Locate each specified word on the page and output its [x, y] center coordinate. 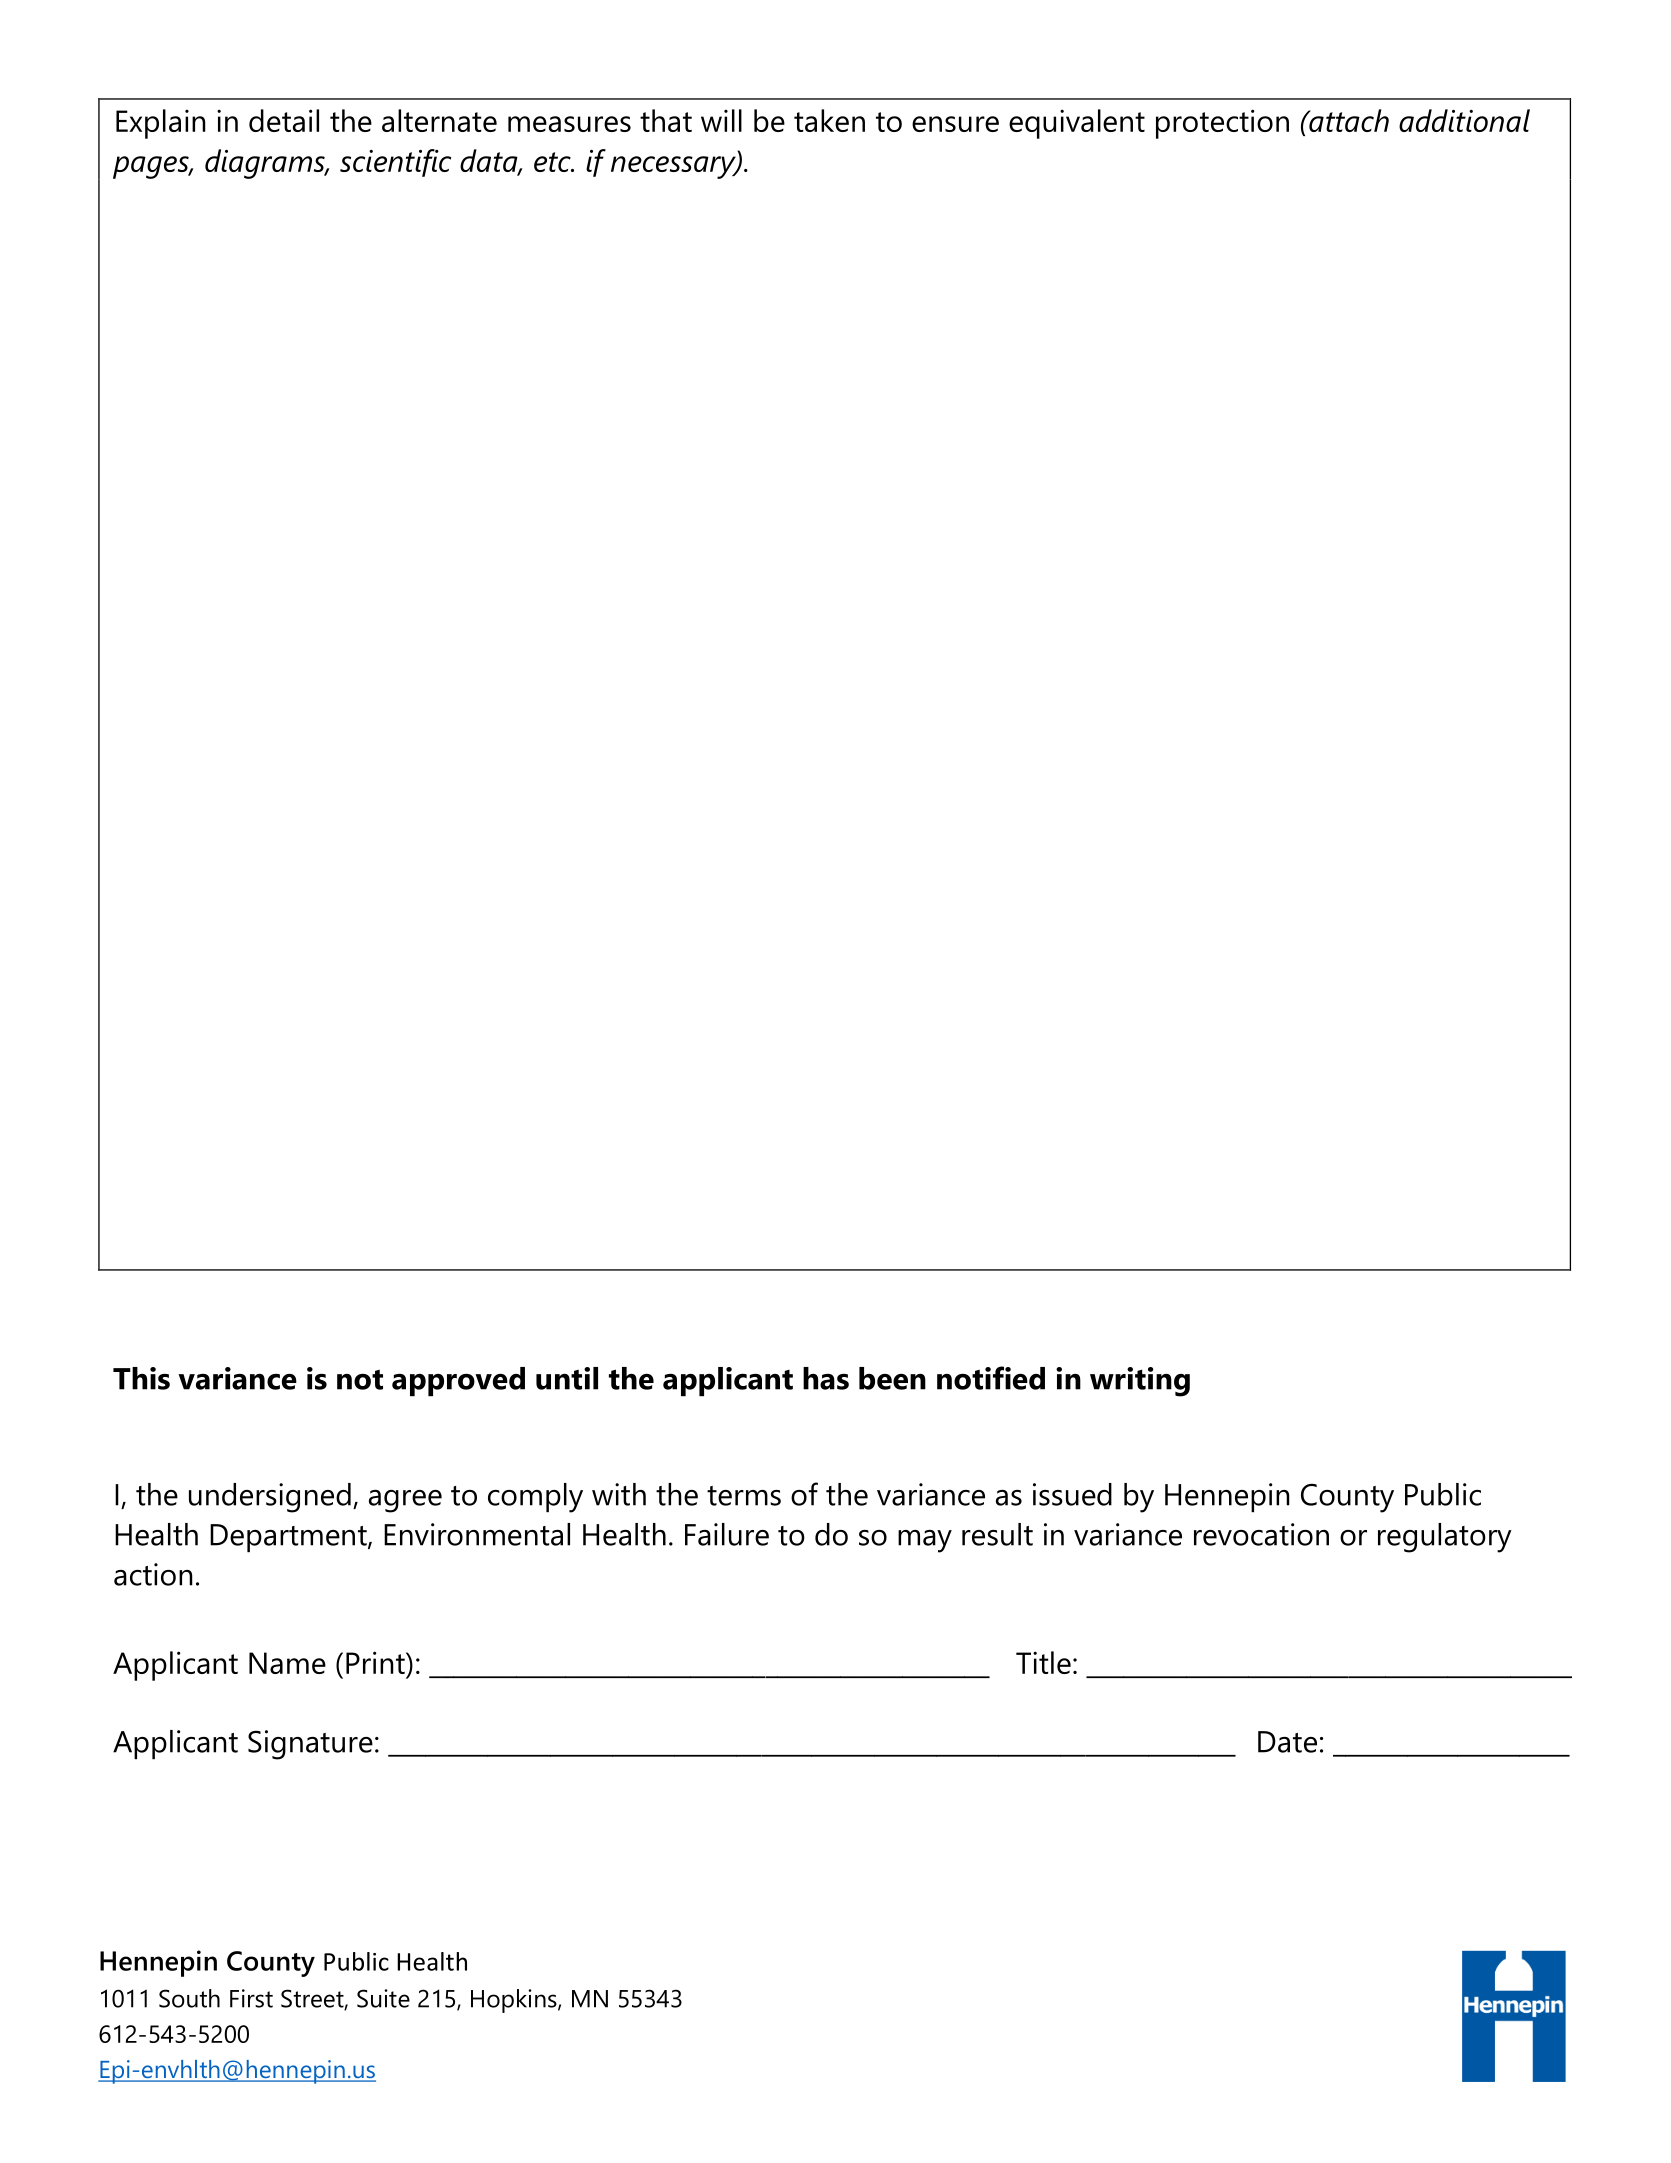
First [251, 1998]
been [892, 1378]
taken [829, 120]
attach [1348, 120]
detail [284, 120]
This [141, 1378]
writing [1140, 1382]
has [826, 1378]
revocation [1261, 1534]
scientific [395, 163]
